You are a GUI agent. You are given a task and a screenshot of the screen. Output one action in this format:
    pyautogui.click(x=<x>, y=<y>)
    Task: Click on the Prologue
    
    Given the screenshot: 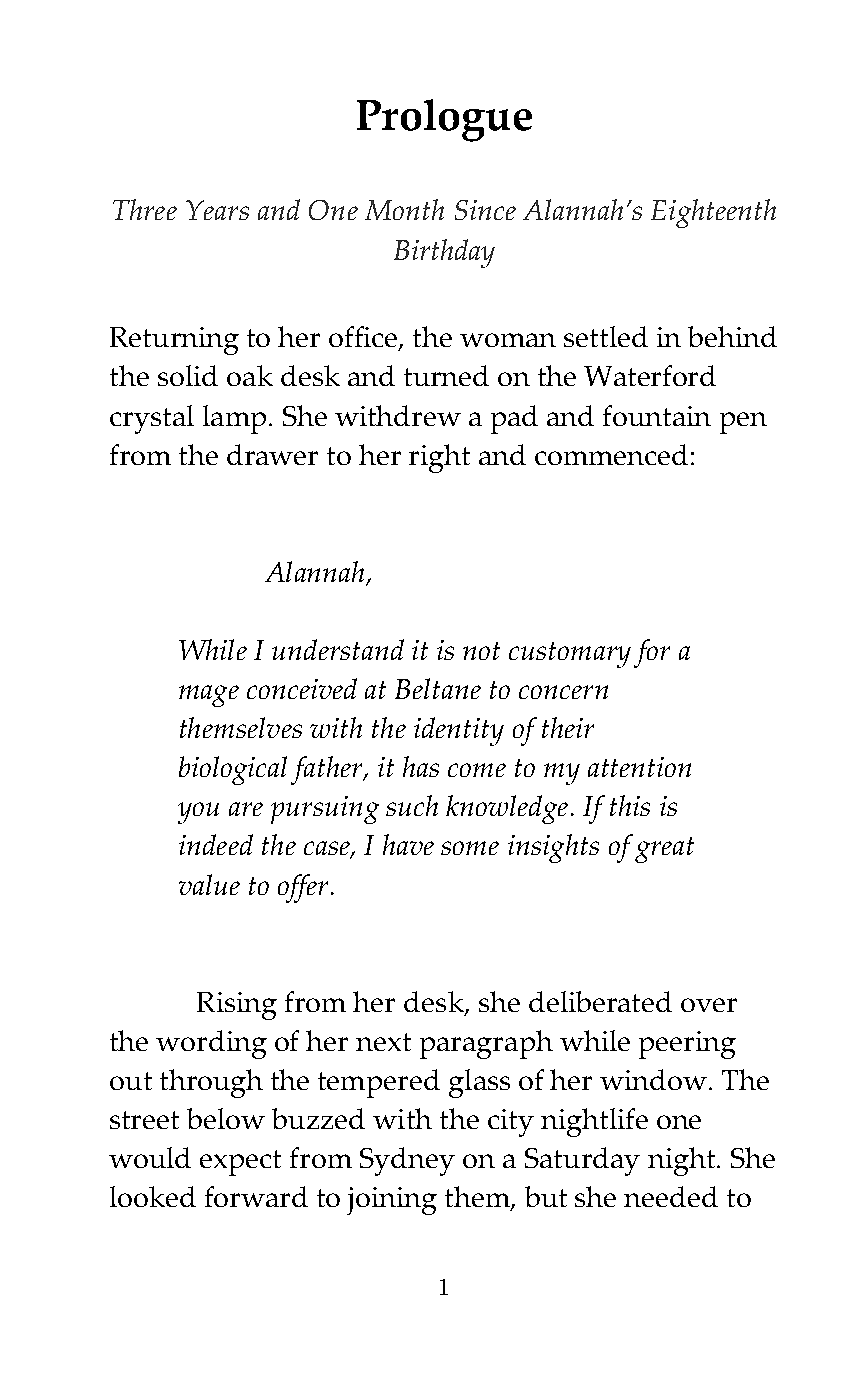 What is the action you would take?
    pyautogui.click(x=444, y=120)
